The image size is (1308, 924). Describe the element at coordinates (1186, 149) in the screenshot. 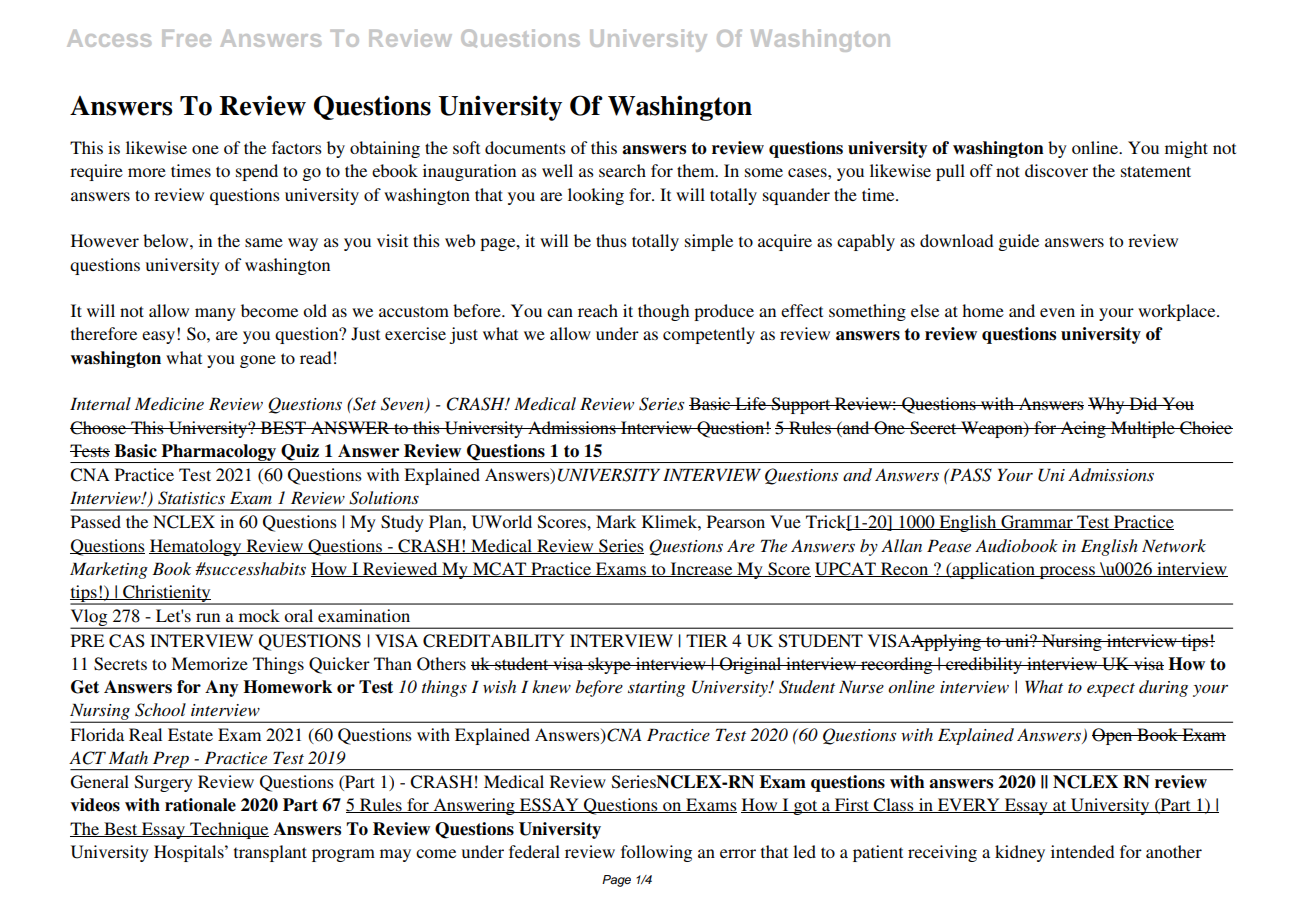

I see `might` at that location.
